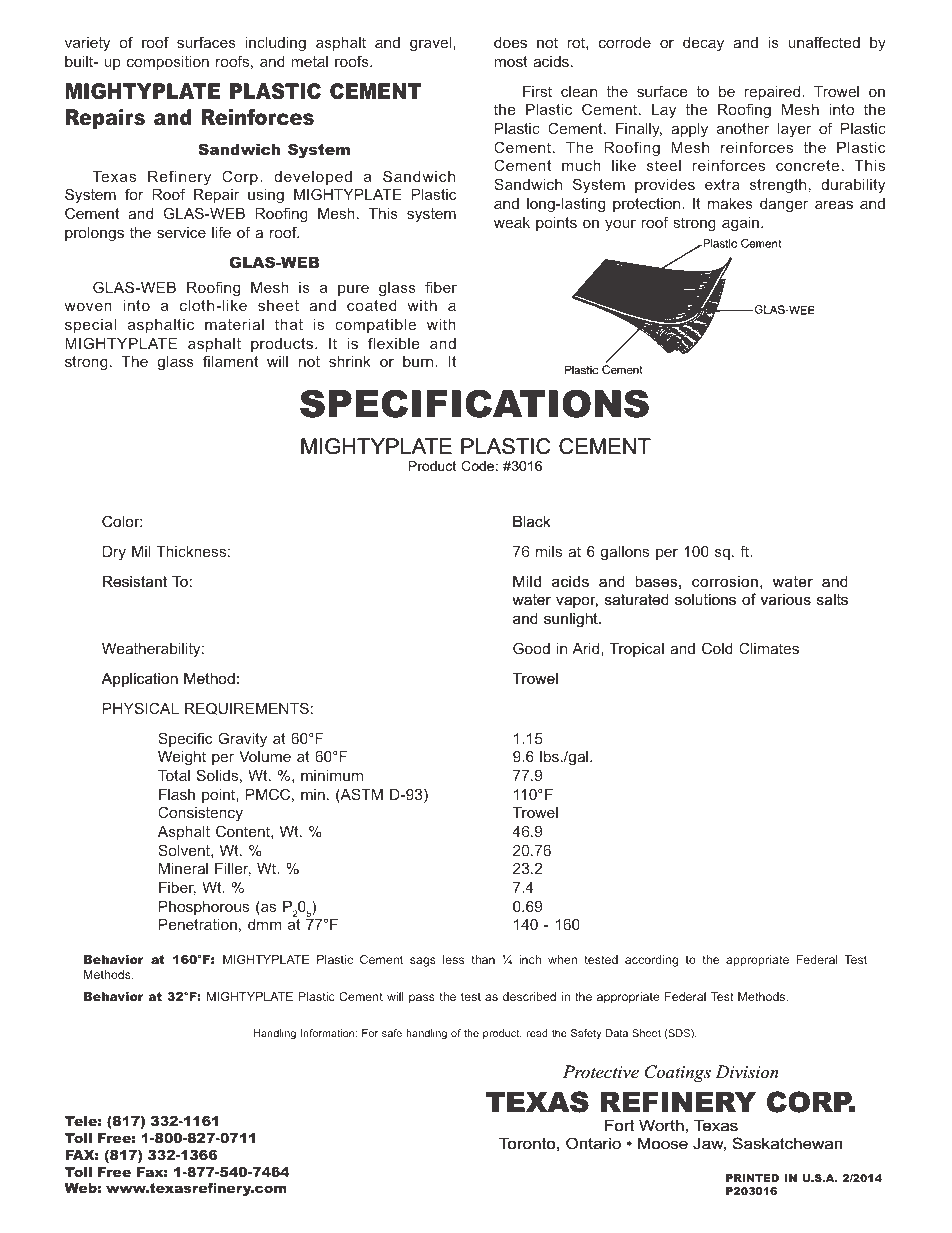  Describe the element at coordinates (527, 582) in the document. I see `Mild` at that location.
